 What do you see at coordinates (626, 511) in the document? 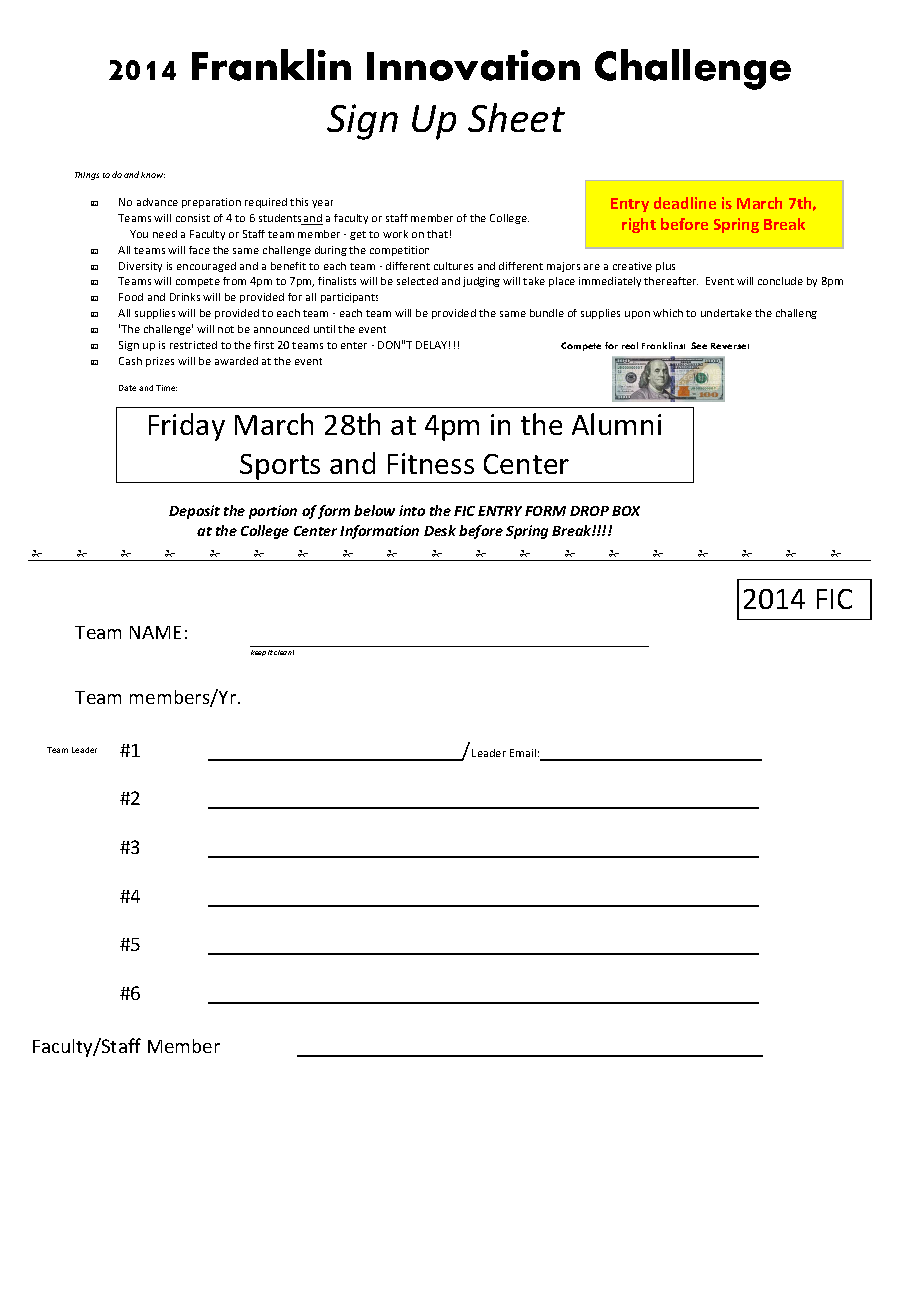
I see `BOX` at bounding box center [626, 511].
